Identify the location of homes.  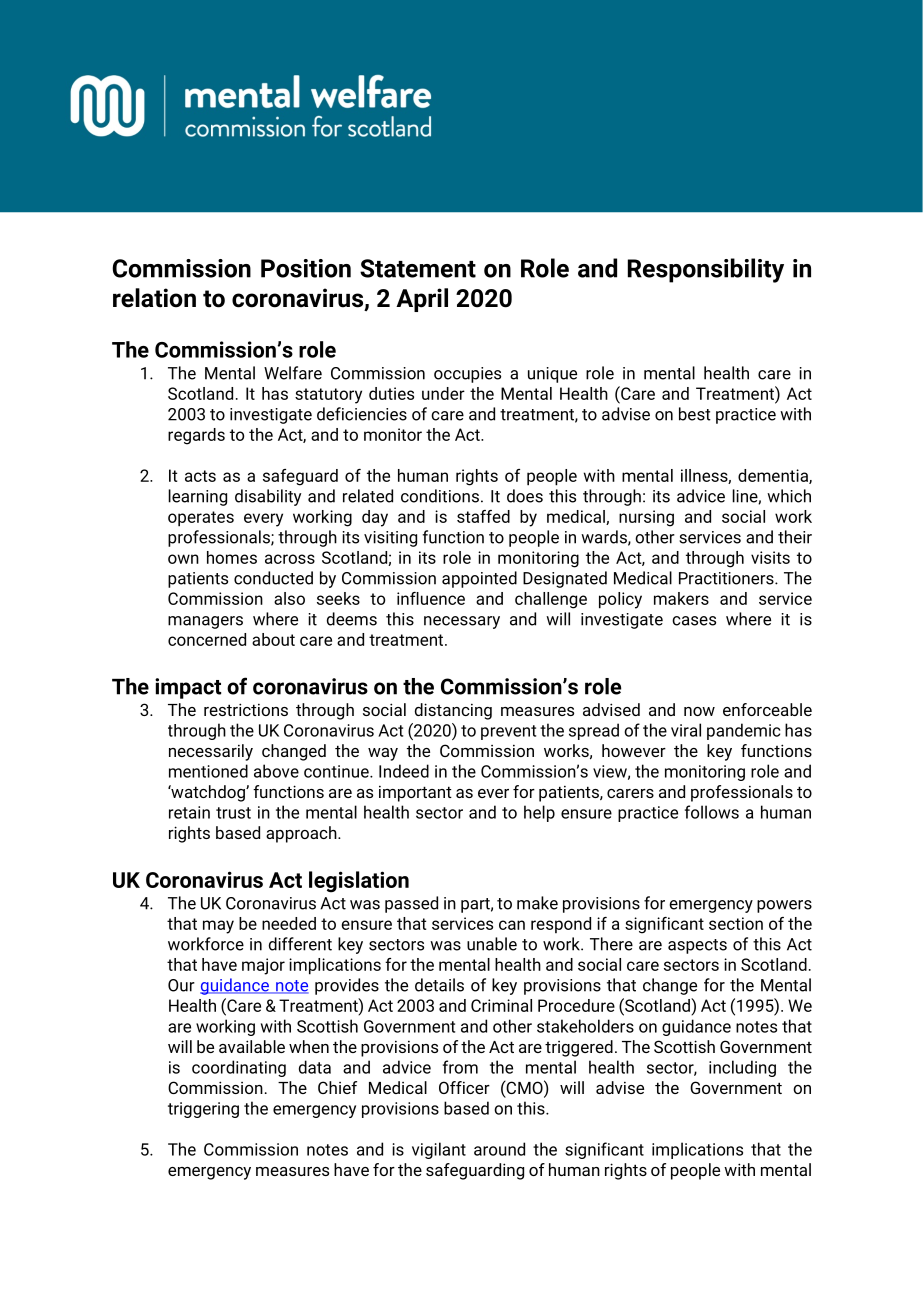
(232, 557).
